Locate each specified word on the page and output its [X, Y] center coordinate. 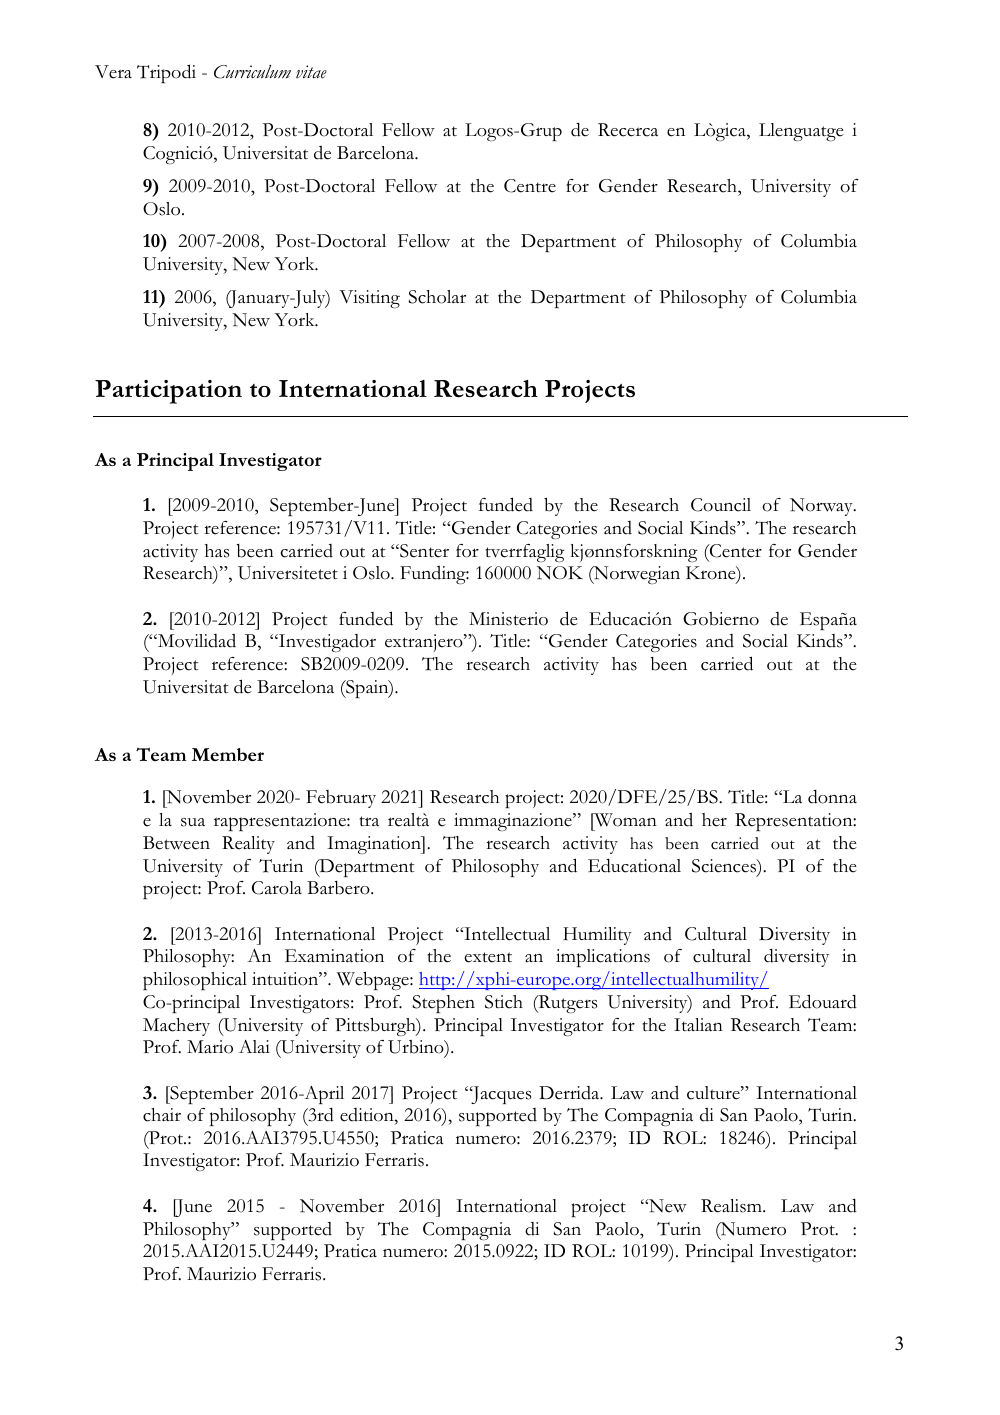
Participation [168, 392]
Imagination [375, 845]
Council [721, 505]
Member [228, 754]
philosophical [195, 981]
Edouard [823, 1001]
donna [832, 796]
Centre [530, 186]
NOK [560, 573]
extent [488, 957]
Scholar [437, 297]
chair [162, 1115]
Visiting [369, 299]
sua [193, 822]
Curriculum [252, 72]
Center [735, 551]
